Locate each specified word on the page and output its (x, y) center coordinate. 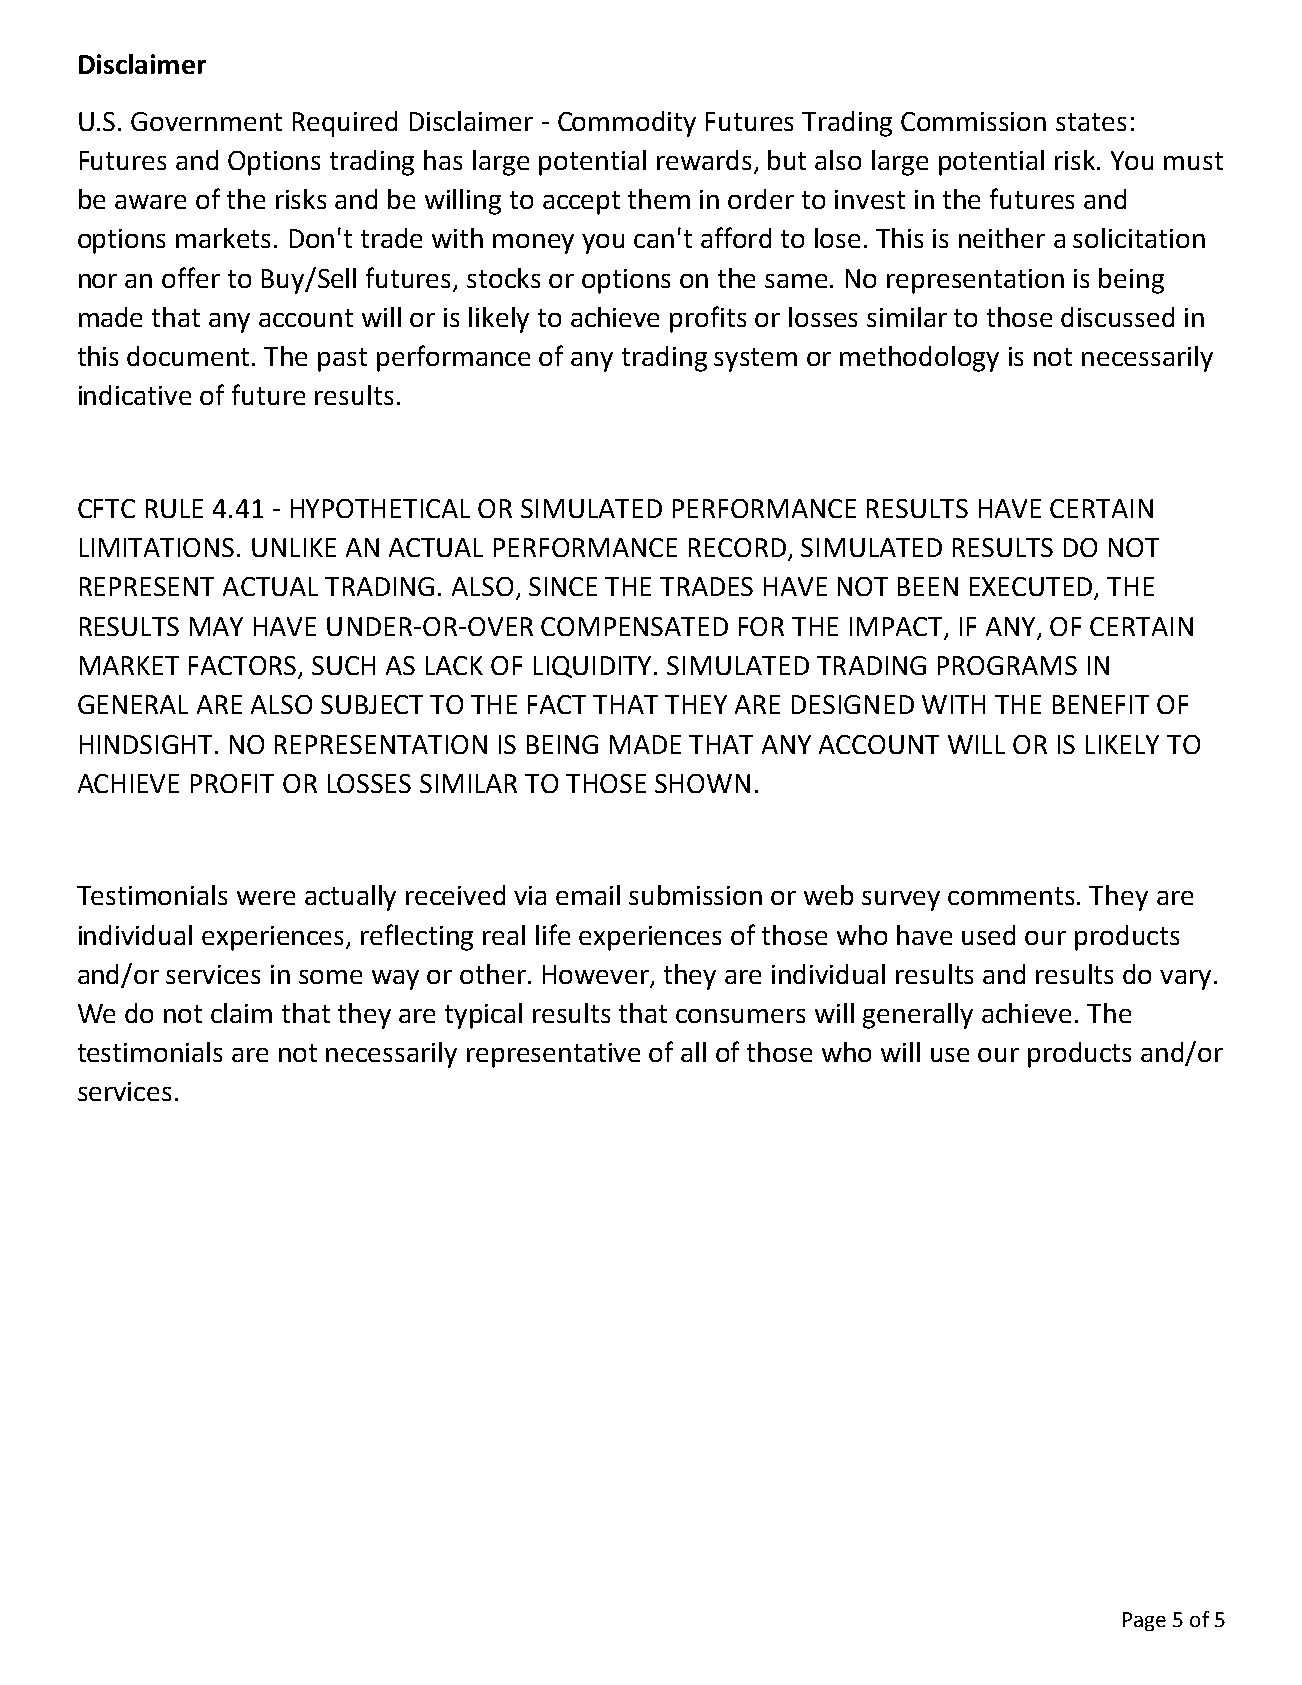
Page (1144, 1621)
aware (150, 202)
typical (483, 1016)
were (266, 898)
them (659, 199)
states (1091, 122)
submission (695, 895)
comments (1011, 896)
